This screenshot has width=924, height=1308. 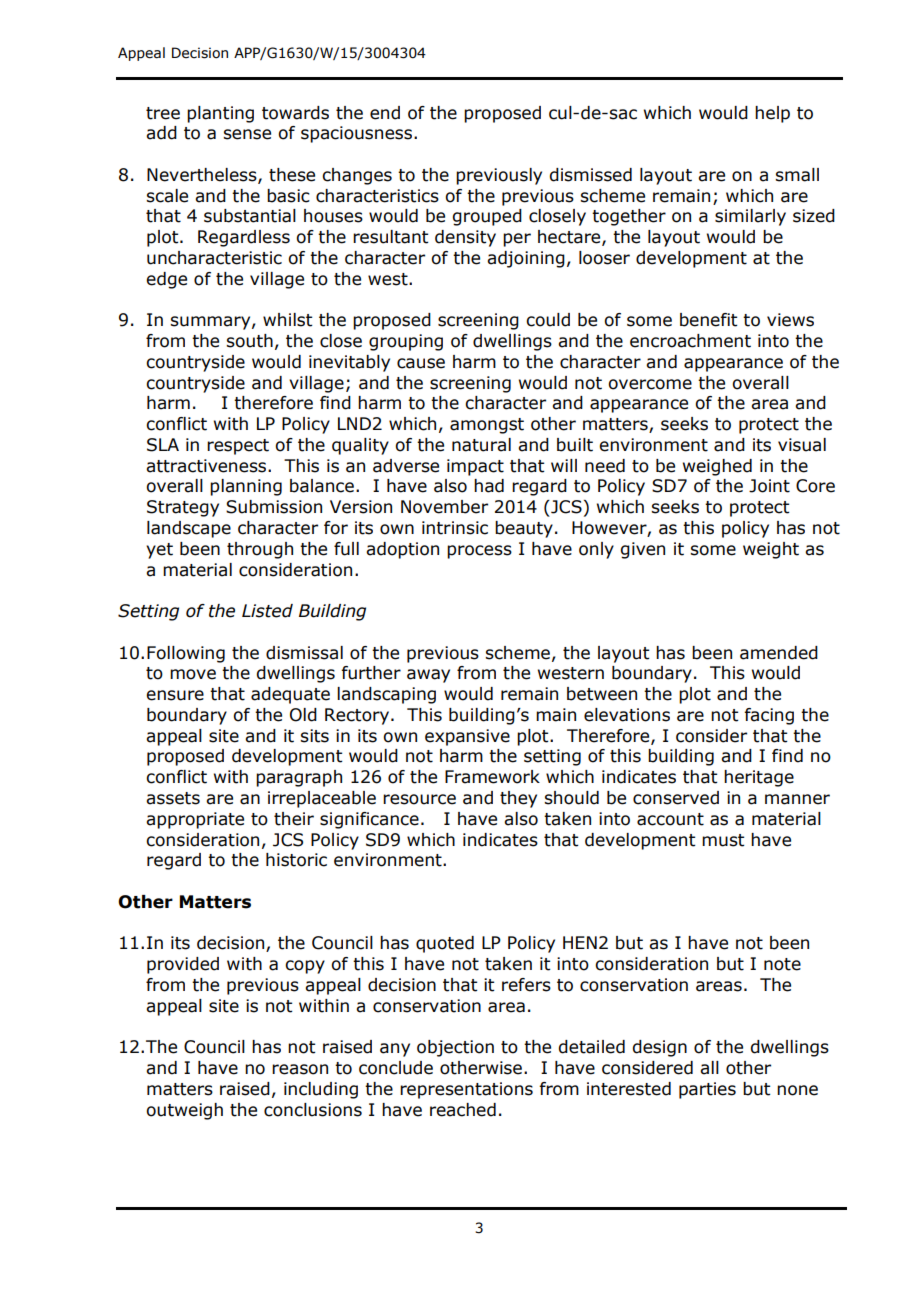 I want to click on amongst, so click(x=487, y=426).
